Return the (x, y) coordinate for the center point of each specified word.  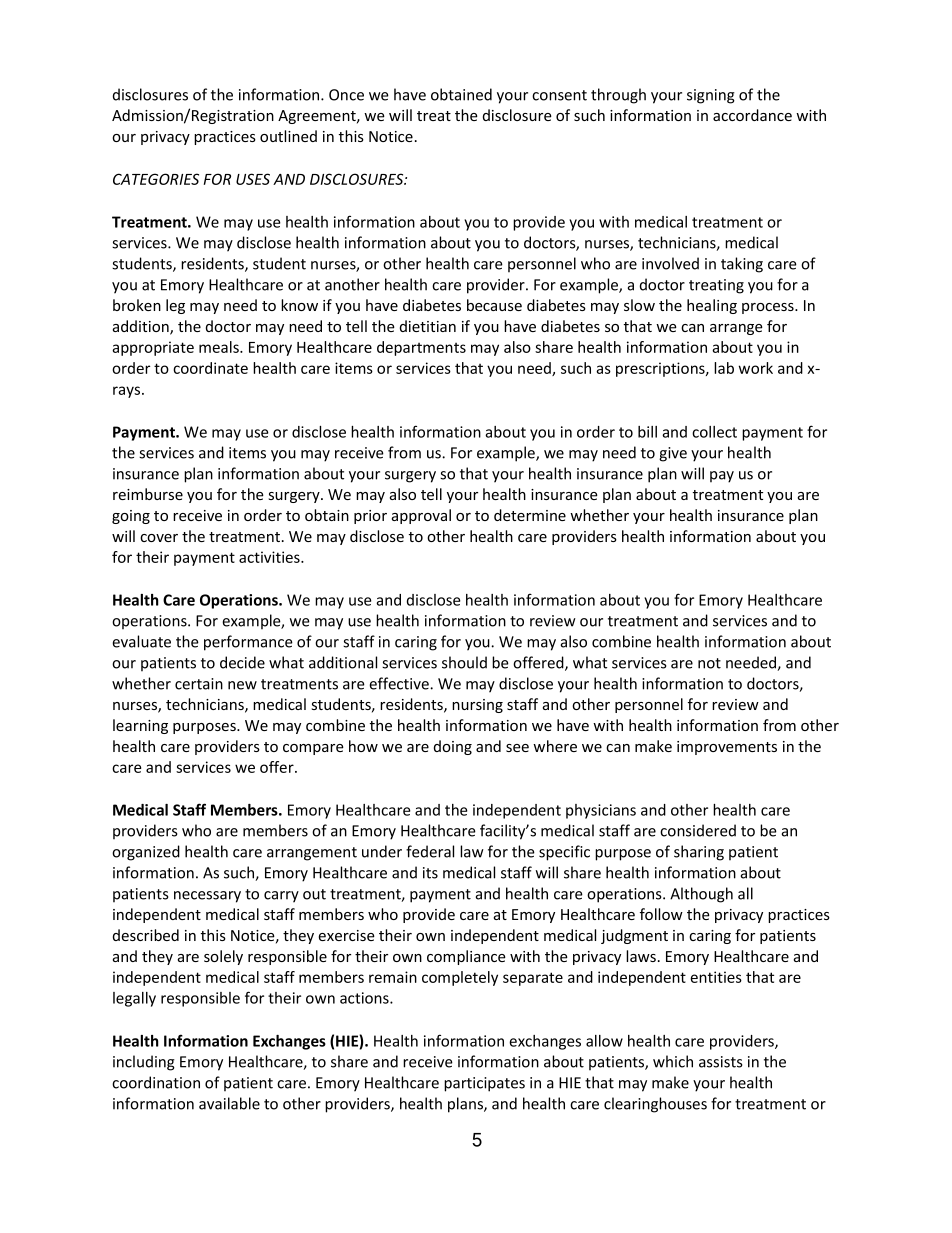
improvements (727, 748)
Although (701, 895)
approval (421, 516)
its (430, 873)
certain (199, 684)
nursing (477, 706)
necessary (207, 897)
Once (346, 95)
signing (711, 96)
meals (220, 347)
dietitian (428, 326)
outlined (288, 136)
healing (712, 306)
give (673, 454)
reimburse (148, 494)
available (229, 1103)
